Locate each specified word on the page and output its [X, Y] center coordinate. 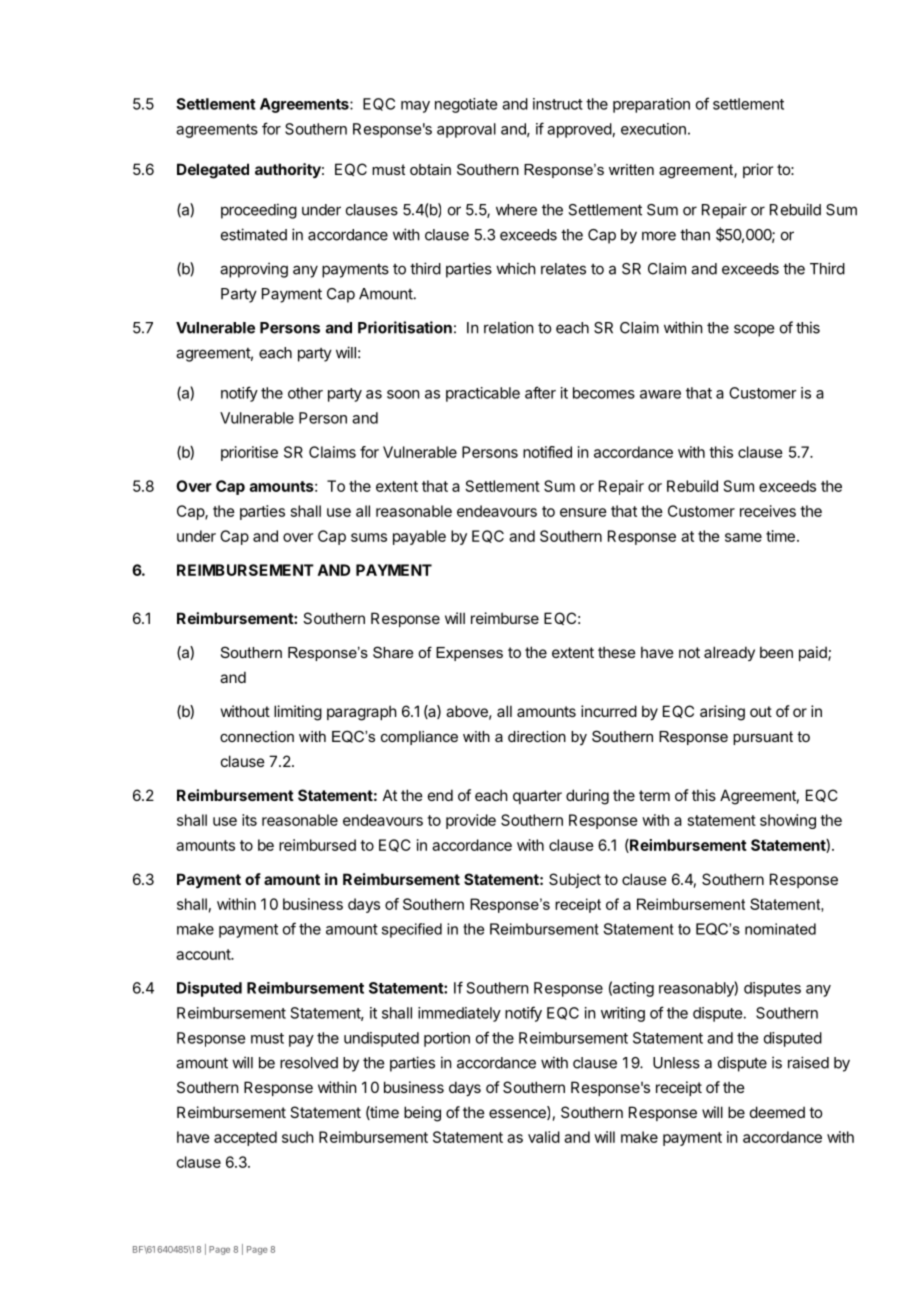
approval [466, 130]
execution [653, 129]
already [729, 653]
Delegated [213, 171]
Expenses [469, 654]
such [298, 1137]
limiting [298, 713]
